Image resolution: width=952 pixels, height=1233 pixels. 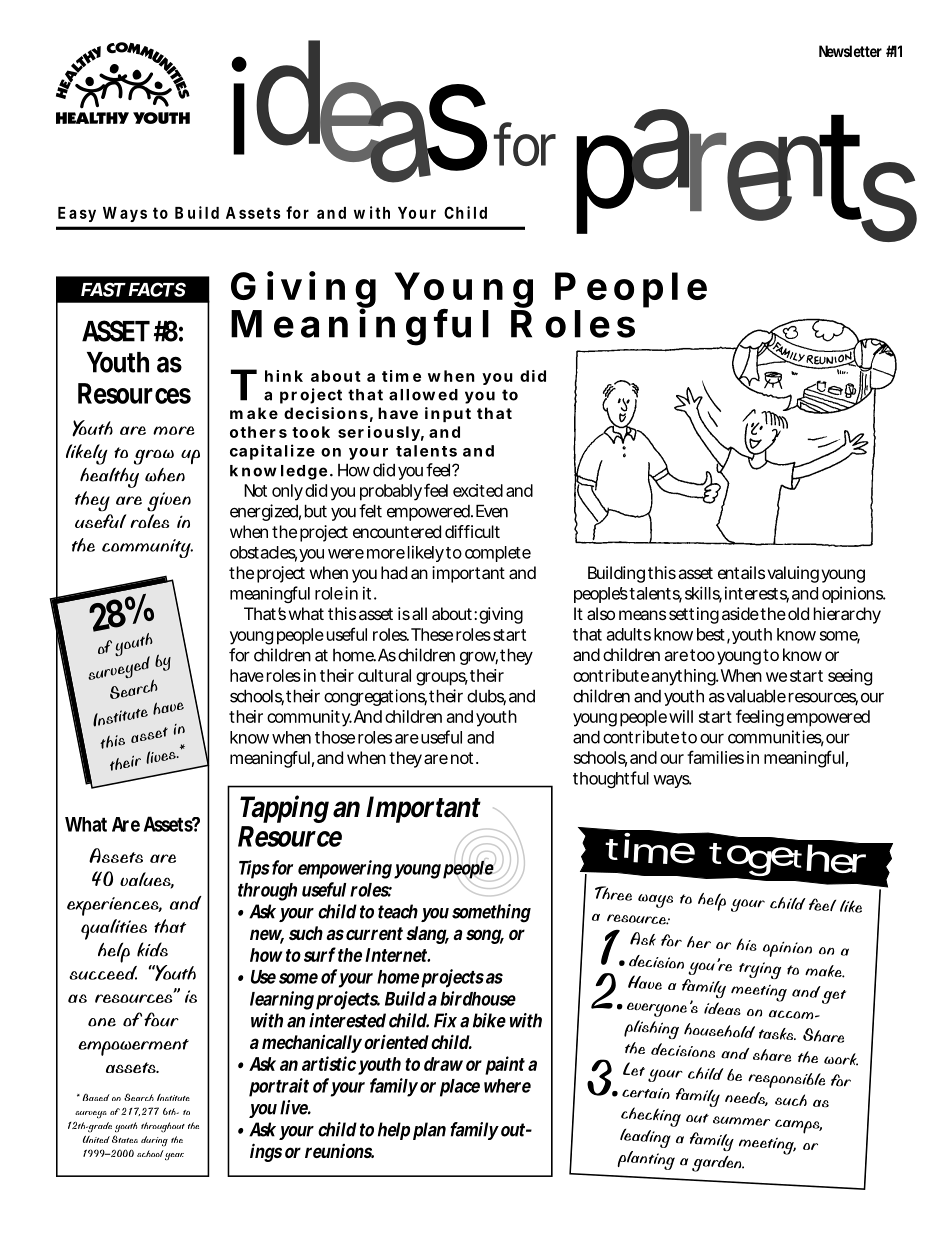 I want to click on time, so click(x=401, y=376).
